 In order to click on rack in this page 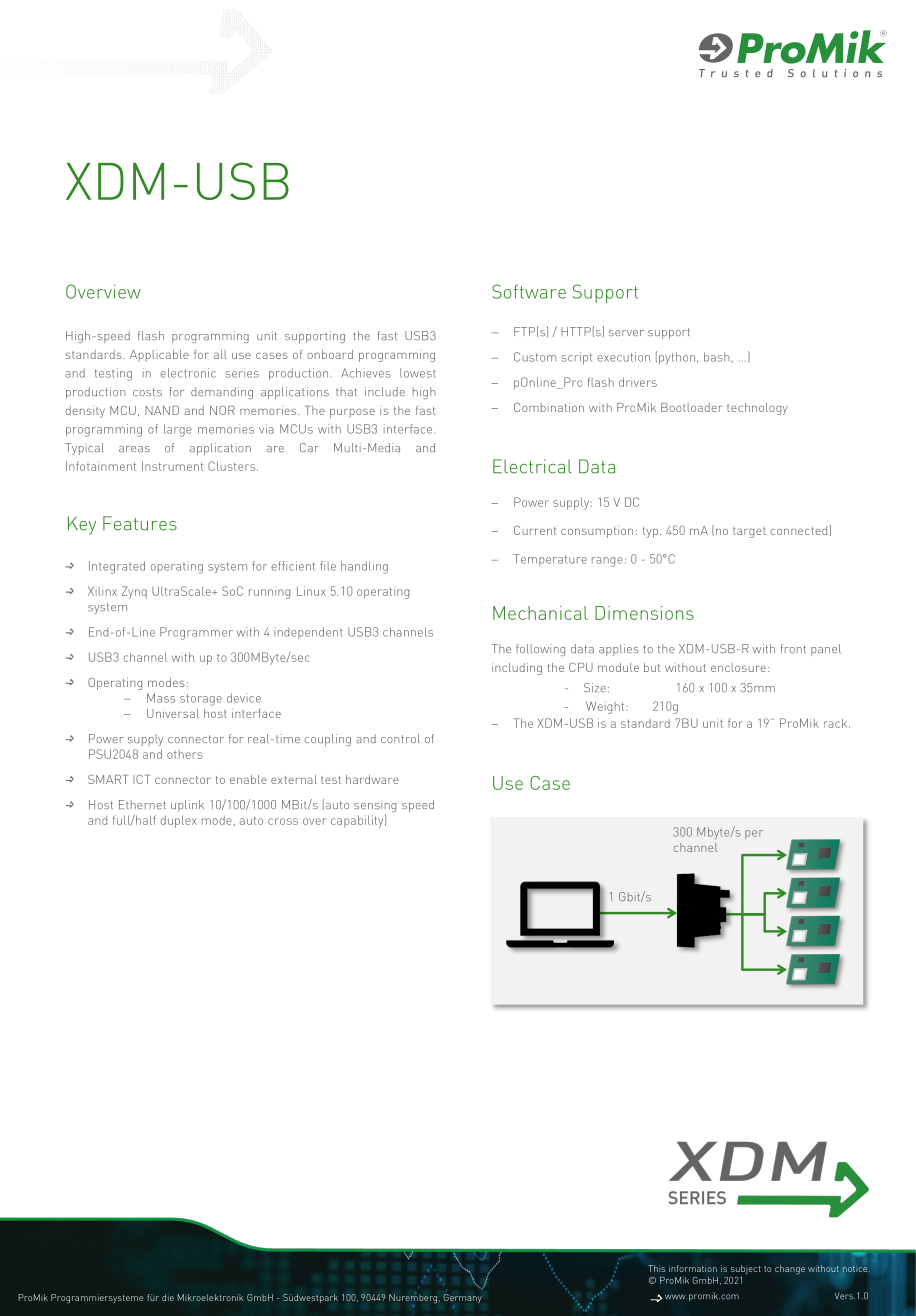, I will do `click(837, 723)`.
